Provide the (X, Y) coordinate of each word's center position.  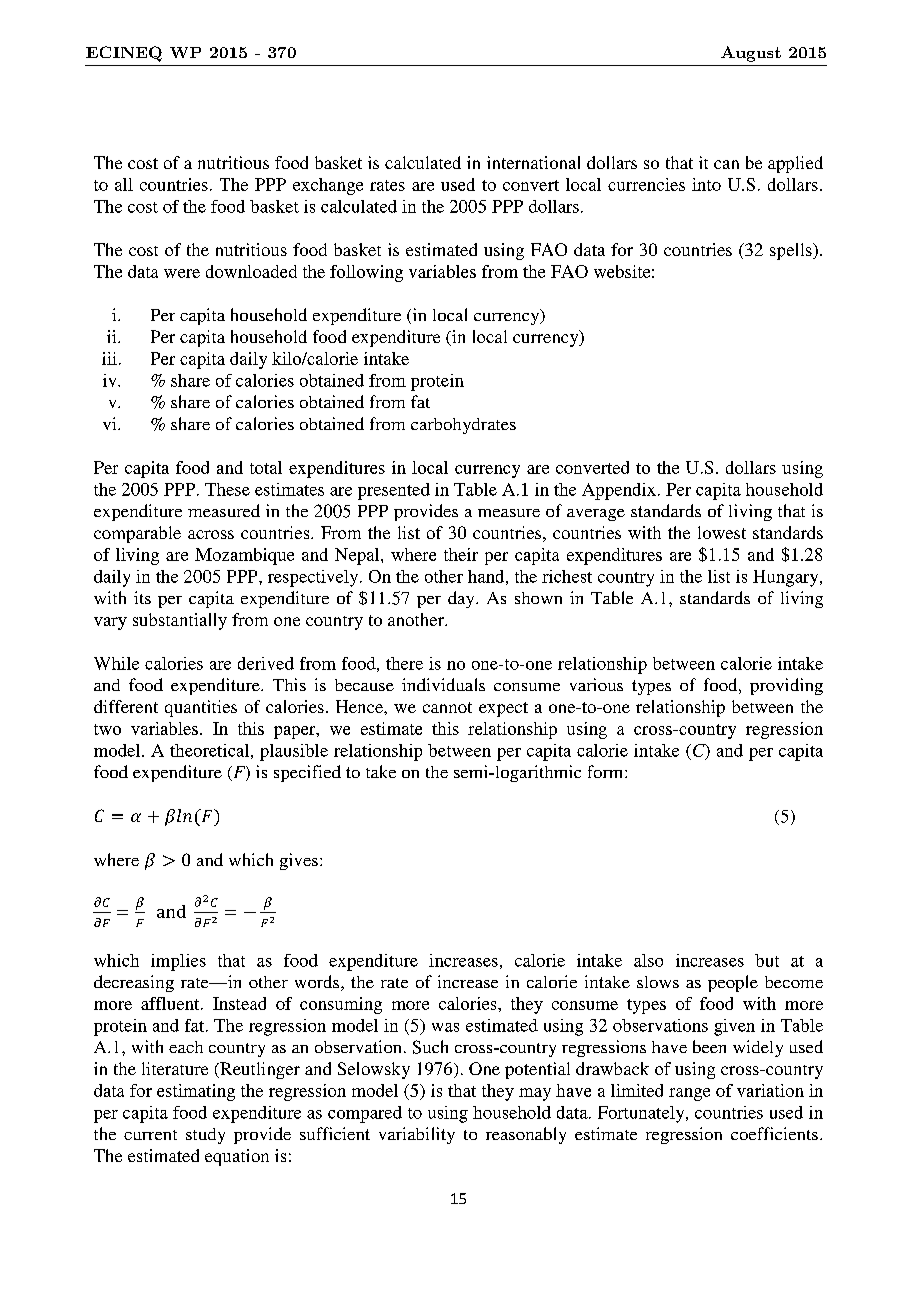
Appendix (619, 491)
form (607, 771)
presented (394, 491)
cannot (447, 707)
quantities (201, 708)
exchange (328, 186)
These (227, 489)
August (751, 54)
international (533, 162)
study (205, 1136)
